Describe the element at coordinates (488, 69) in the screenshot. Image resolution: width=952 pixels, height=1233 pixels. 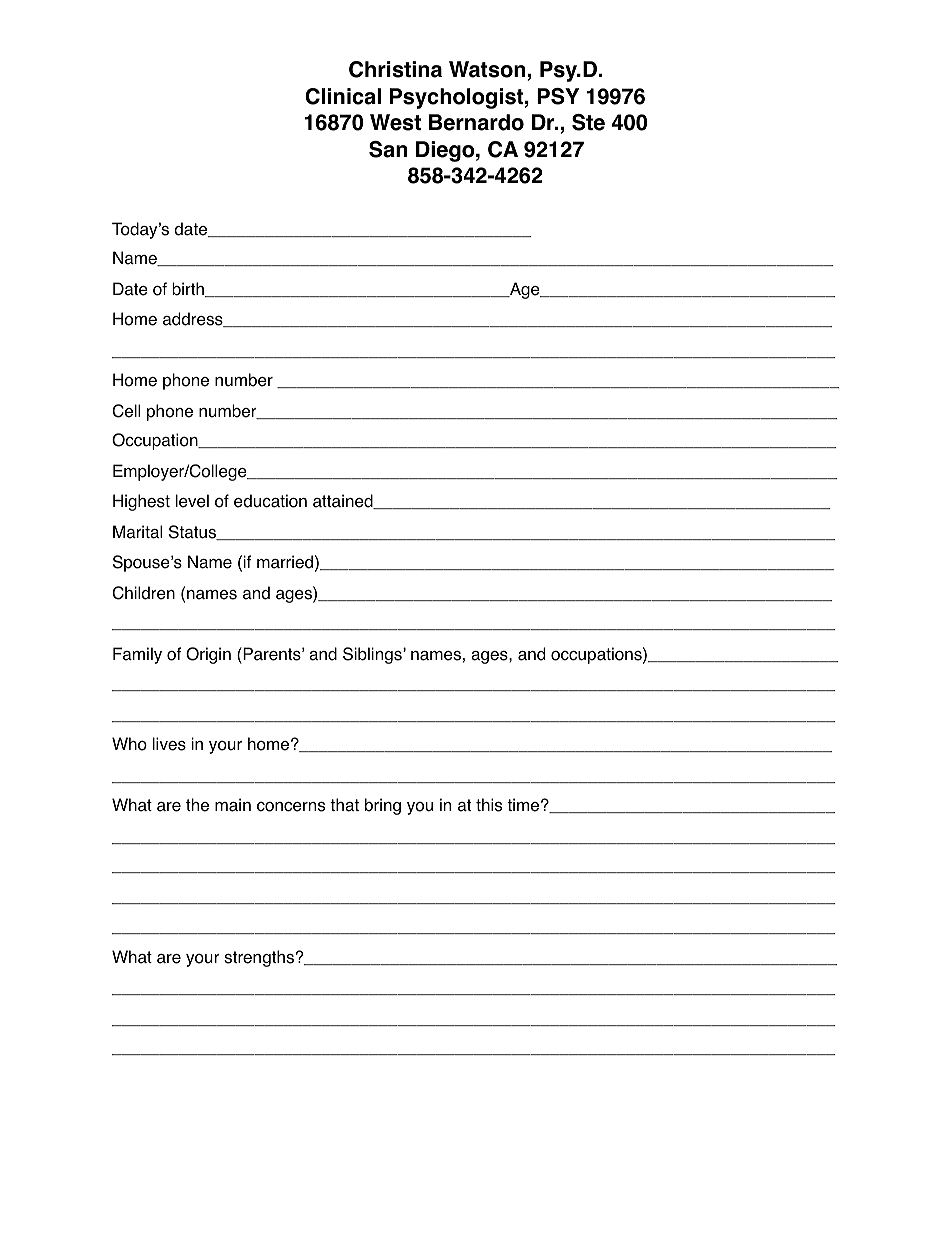
I see `Watson` at that location.
